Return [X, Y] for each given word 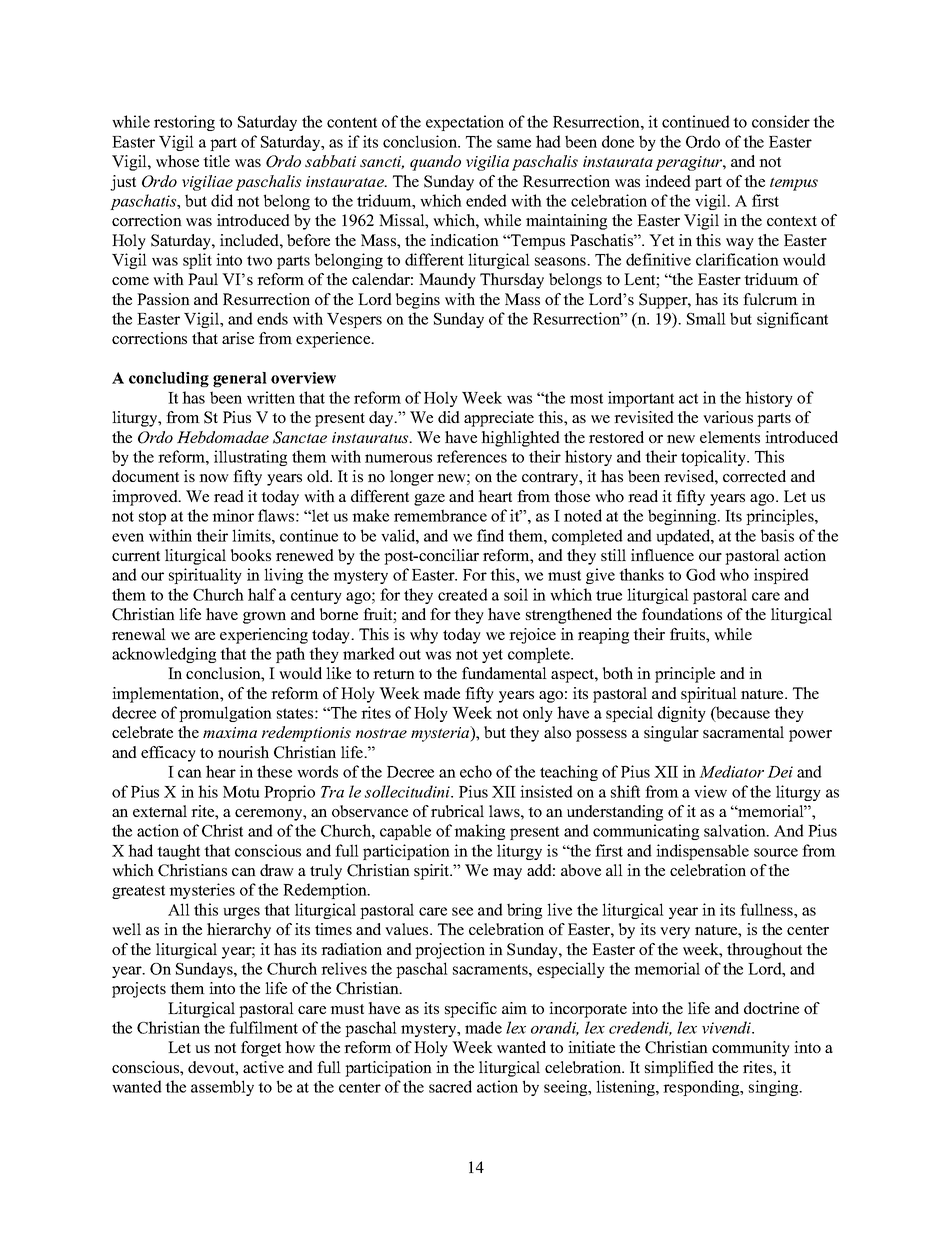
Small [706, 318]
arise [238, 338]
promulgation [225, 714]
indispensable [702, 852]
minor [233, 515]
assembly [222, 1088]
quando [435, 163]
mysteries [202, 891]
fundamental [504, 673]
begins [418, 301]
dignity [682, 714]
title [216, 161]
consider [781, 121]
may [507, 874]
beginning [683, 517]
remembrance [440, 515]
